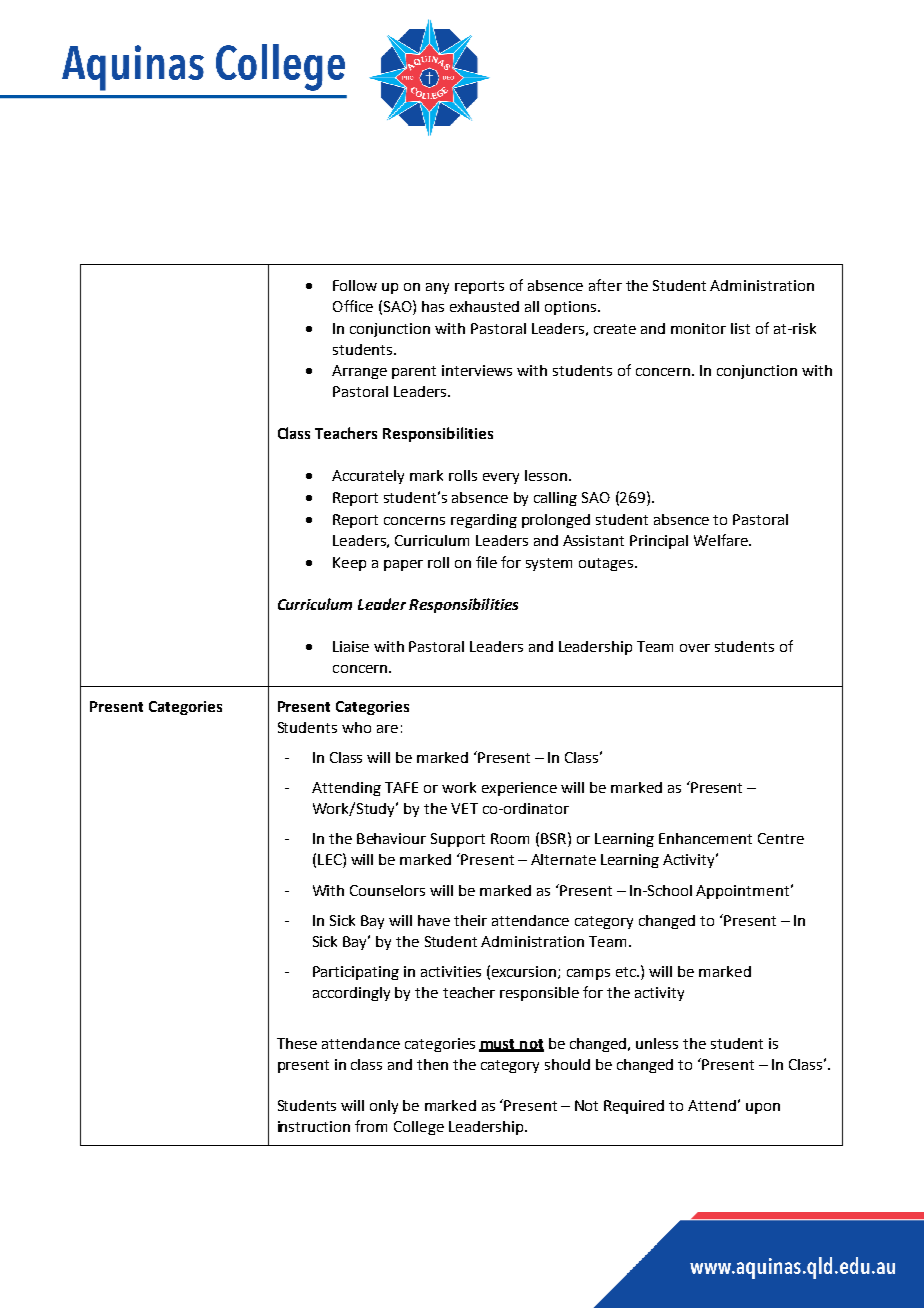 This screenshot has height=1308, width=924. I want to click on Office, so click(353, 306).
